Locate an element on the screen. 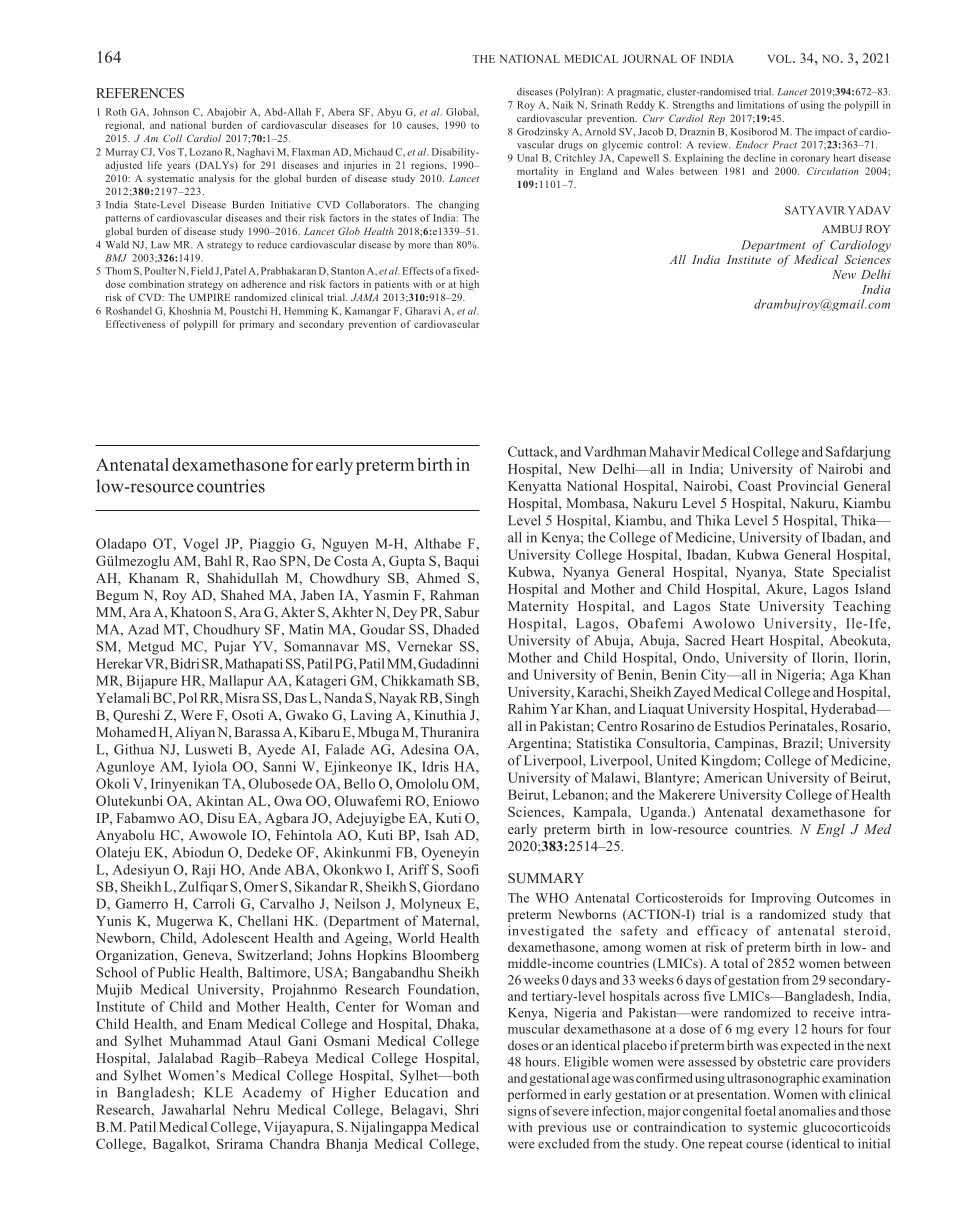 The width and height of the screenshot is (954, 1232). Maternity is located at coordinates (538, 607).
